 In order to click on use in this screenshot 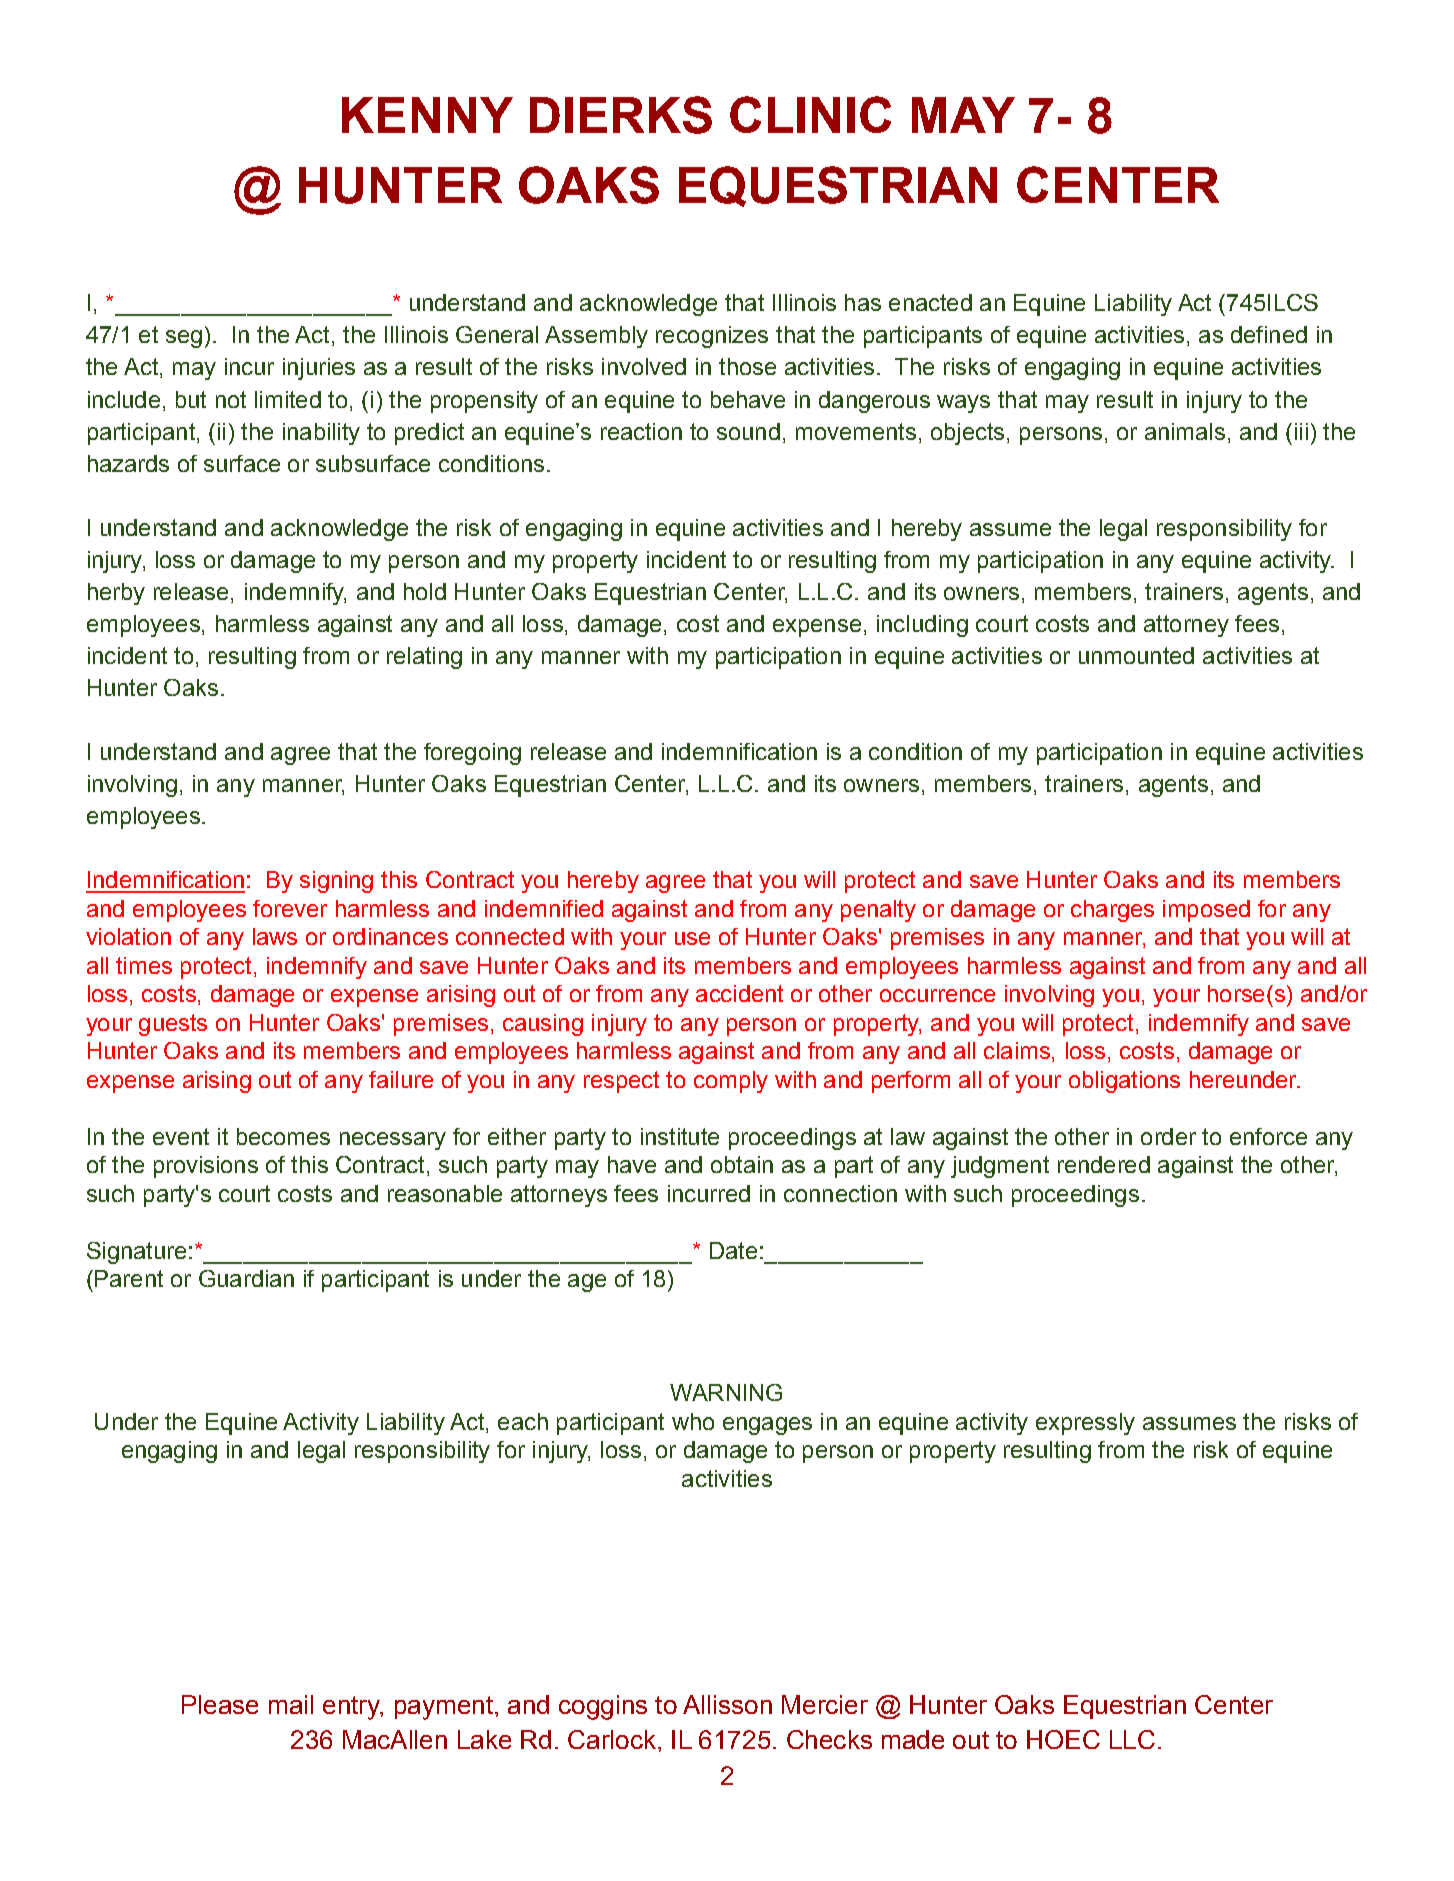, I will do `click(692, 938)`.
